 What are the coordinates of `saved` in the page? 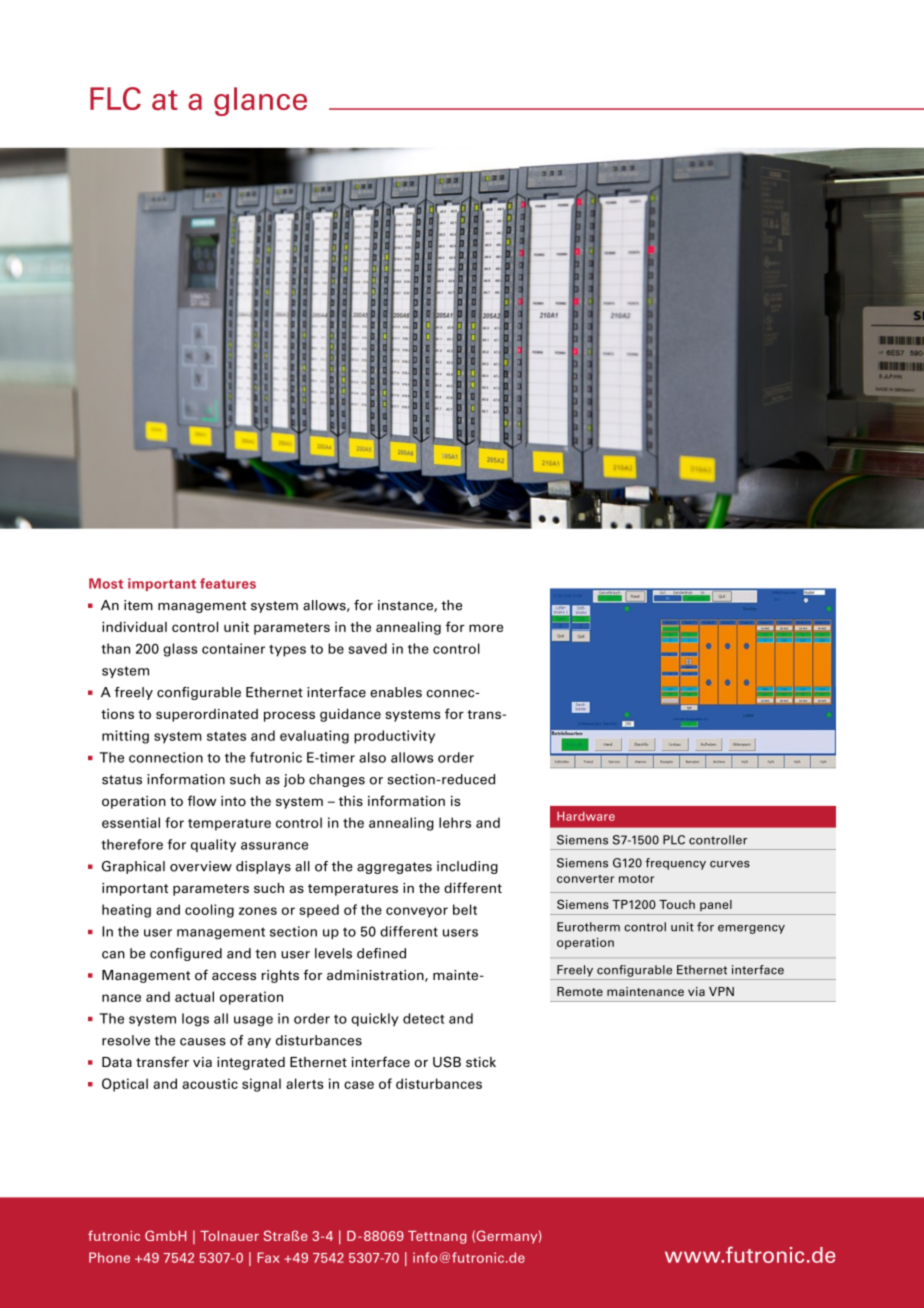 It's located at (368, 648).
